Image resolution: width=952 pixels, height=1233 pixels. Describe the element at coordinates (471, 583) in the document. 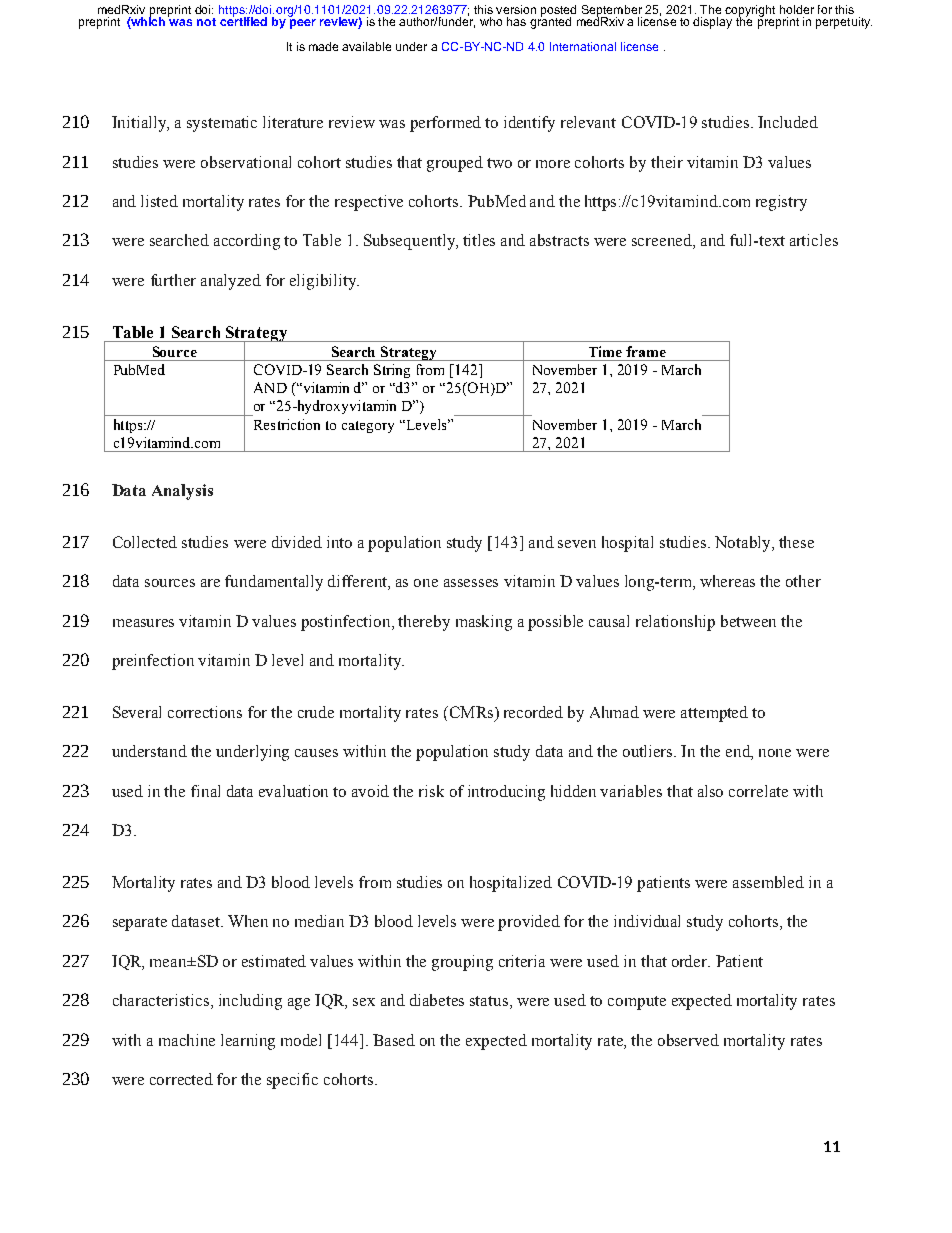

I see `assesses` at that location.
